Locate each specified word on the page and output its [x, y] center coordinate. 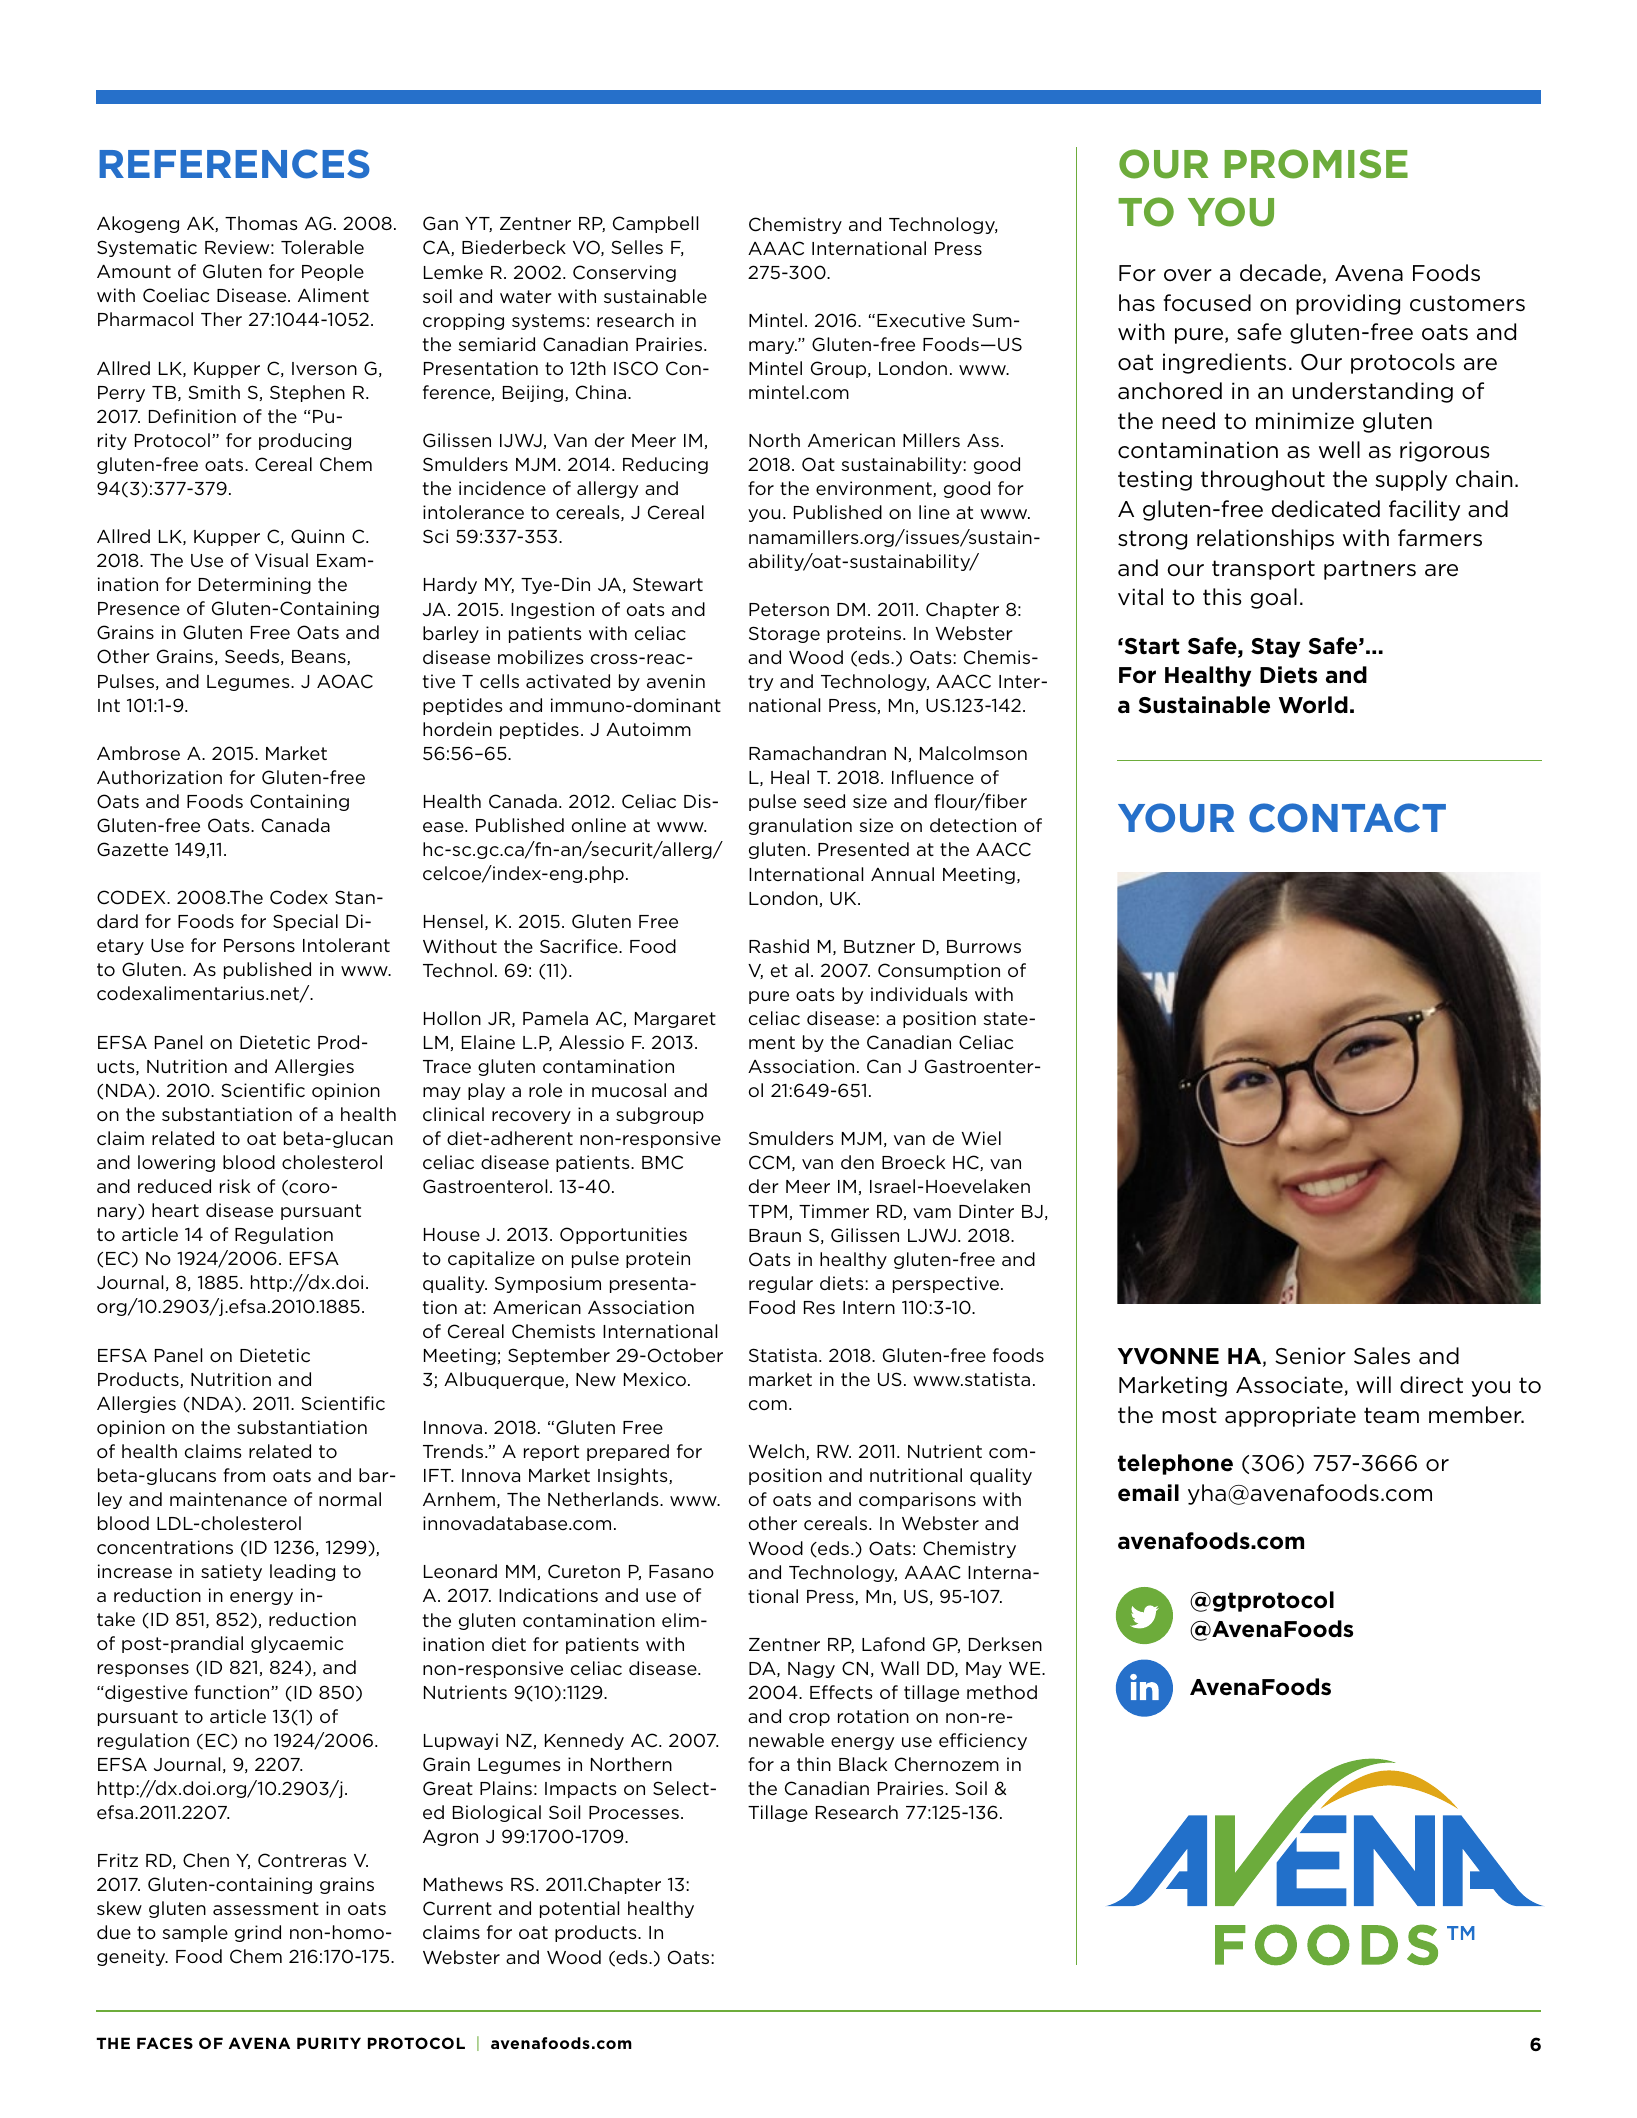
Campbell [655, 224]
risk [235, 1186]
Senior [1310, 1356]
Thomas [261, 223]
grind [258, 1933]
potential [579, 1909]
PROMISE [1316, 164]
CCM [769, 1162]
